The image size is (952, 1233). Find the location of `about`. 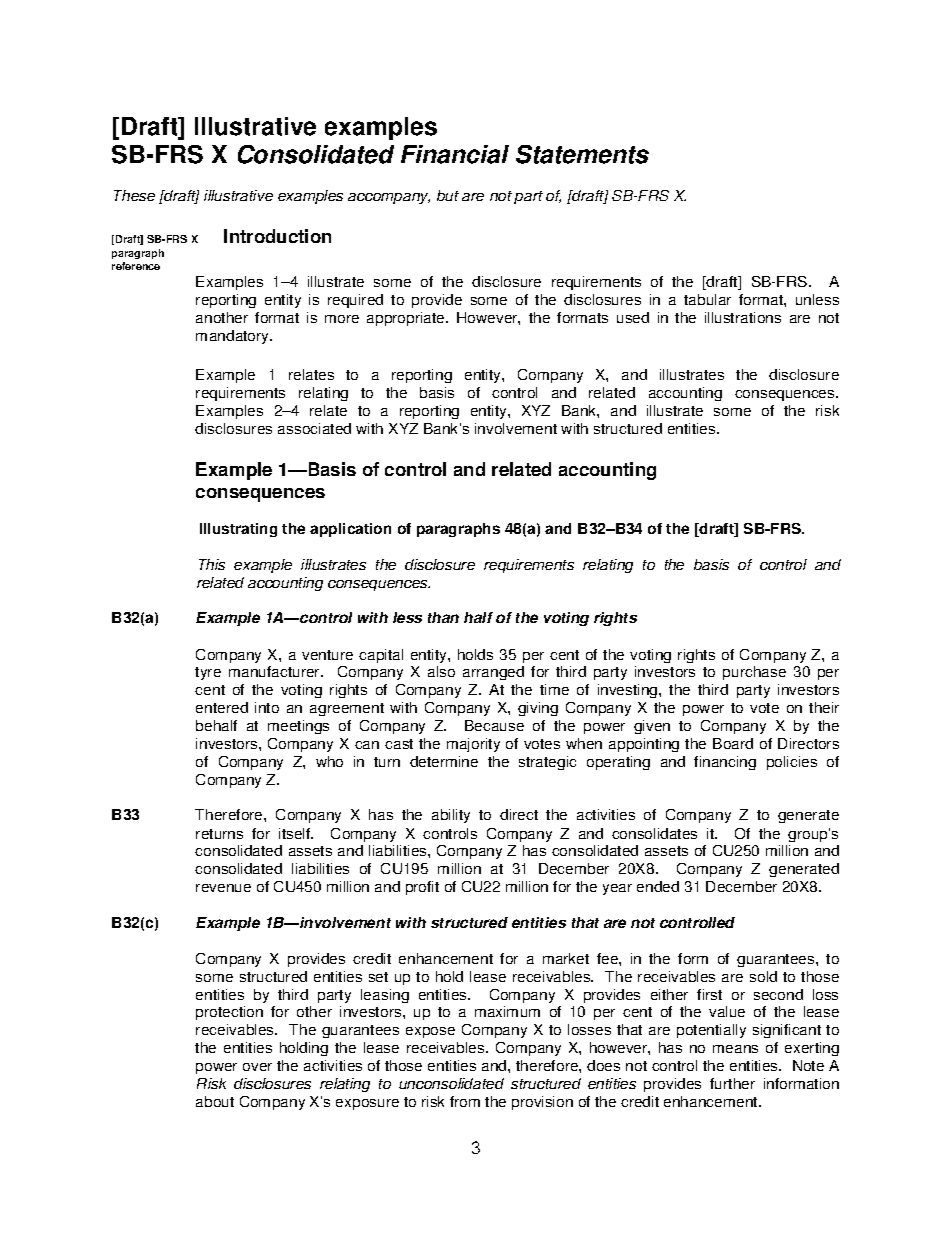

about is located at coordinates (215, 1101).
